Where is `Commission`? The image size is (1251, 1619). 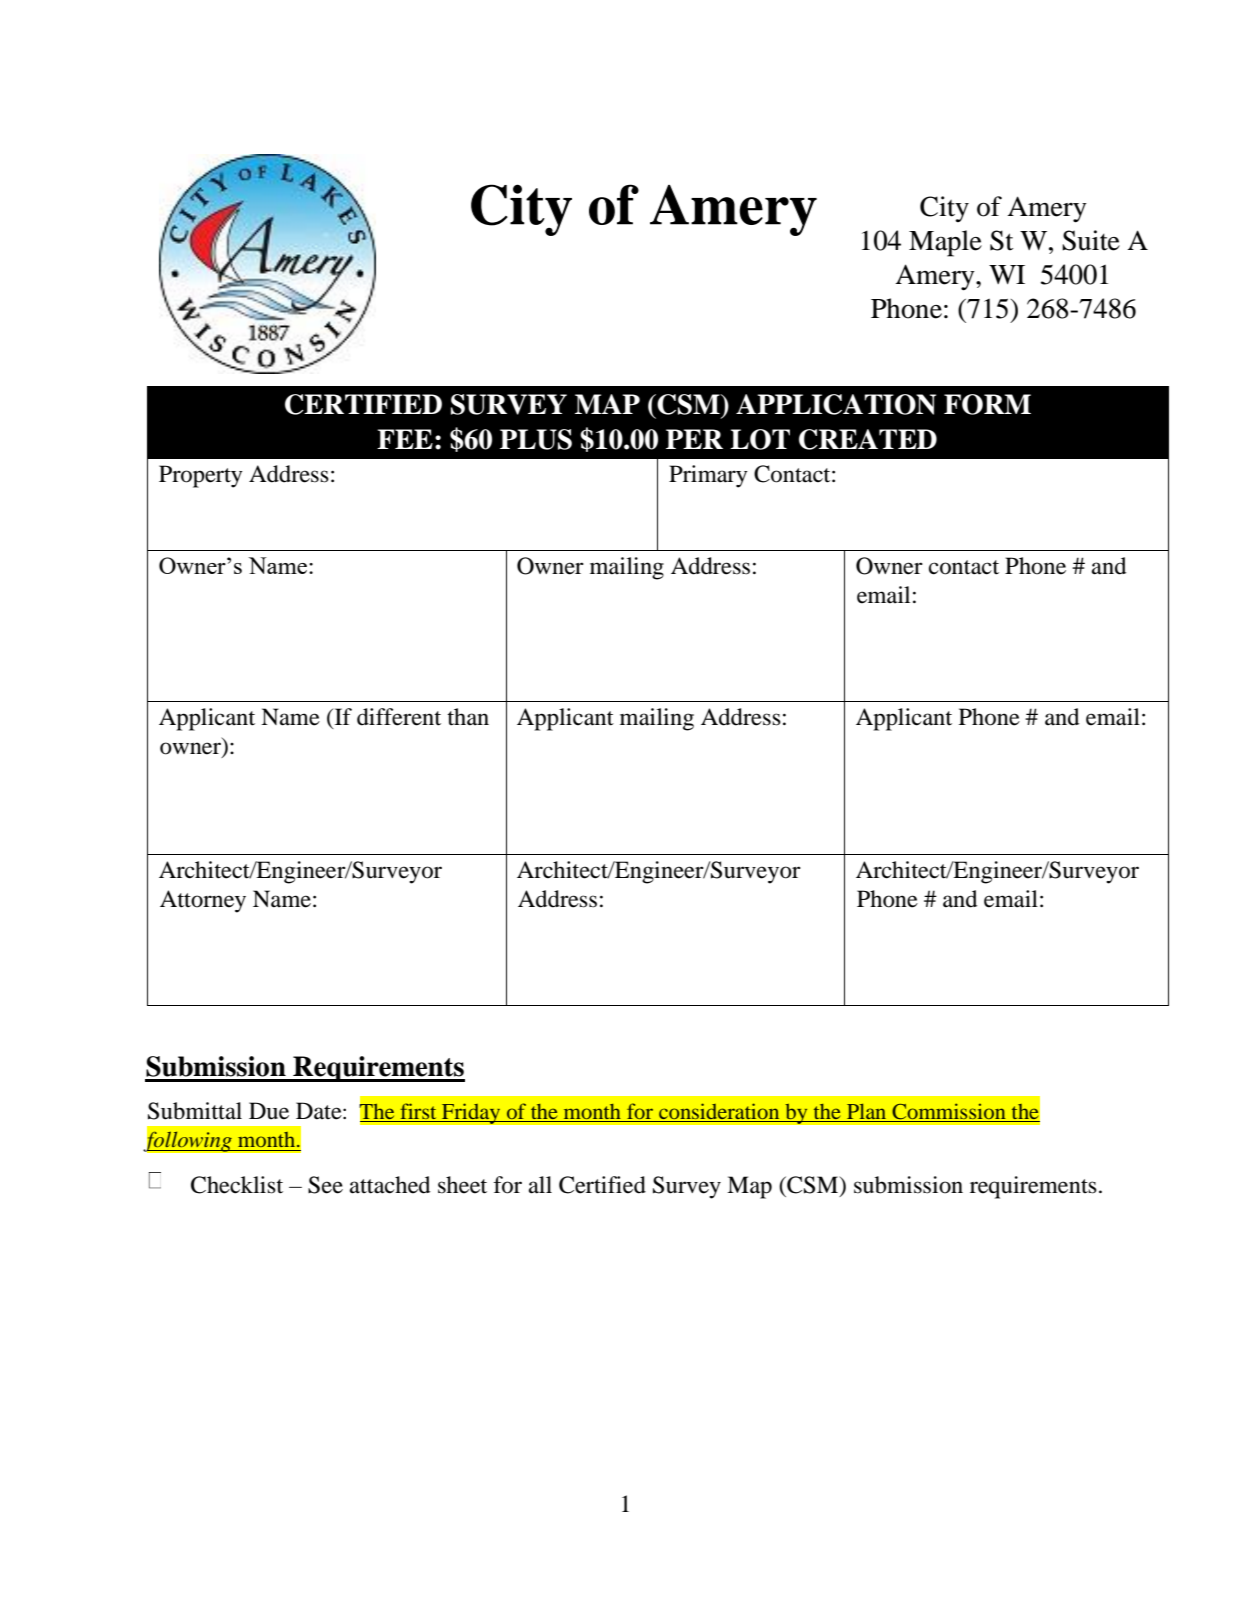
Commission is located at coordinates (949, 1111).
